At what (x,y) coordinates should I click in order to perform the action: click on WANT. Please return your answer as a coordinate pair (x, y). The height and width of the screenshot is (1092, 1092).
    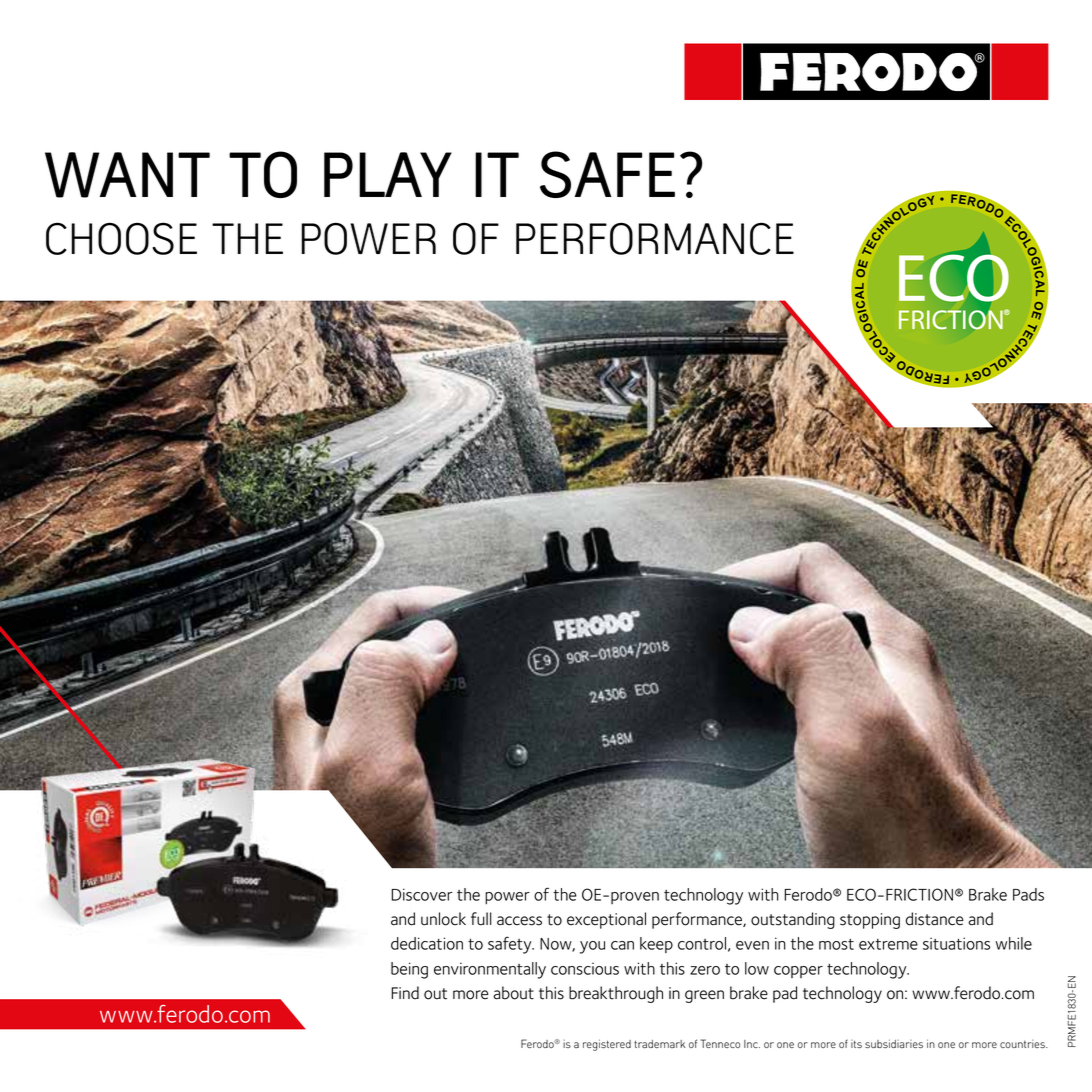
    Looking at the image, I should click on (127, 175).
